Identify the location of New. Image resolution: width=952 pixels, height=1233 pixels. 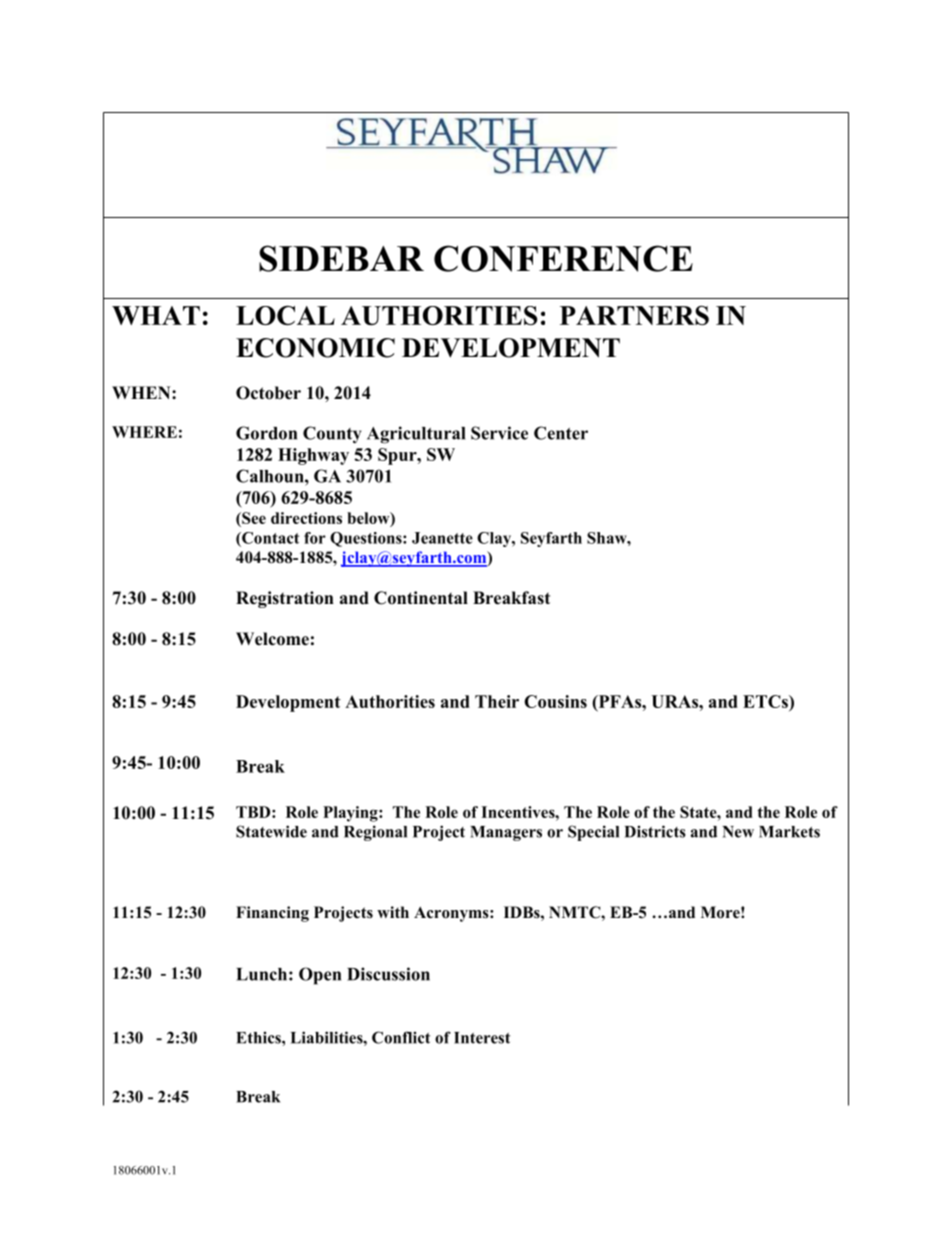
(738, 832).
